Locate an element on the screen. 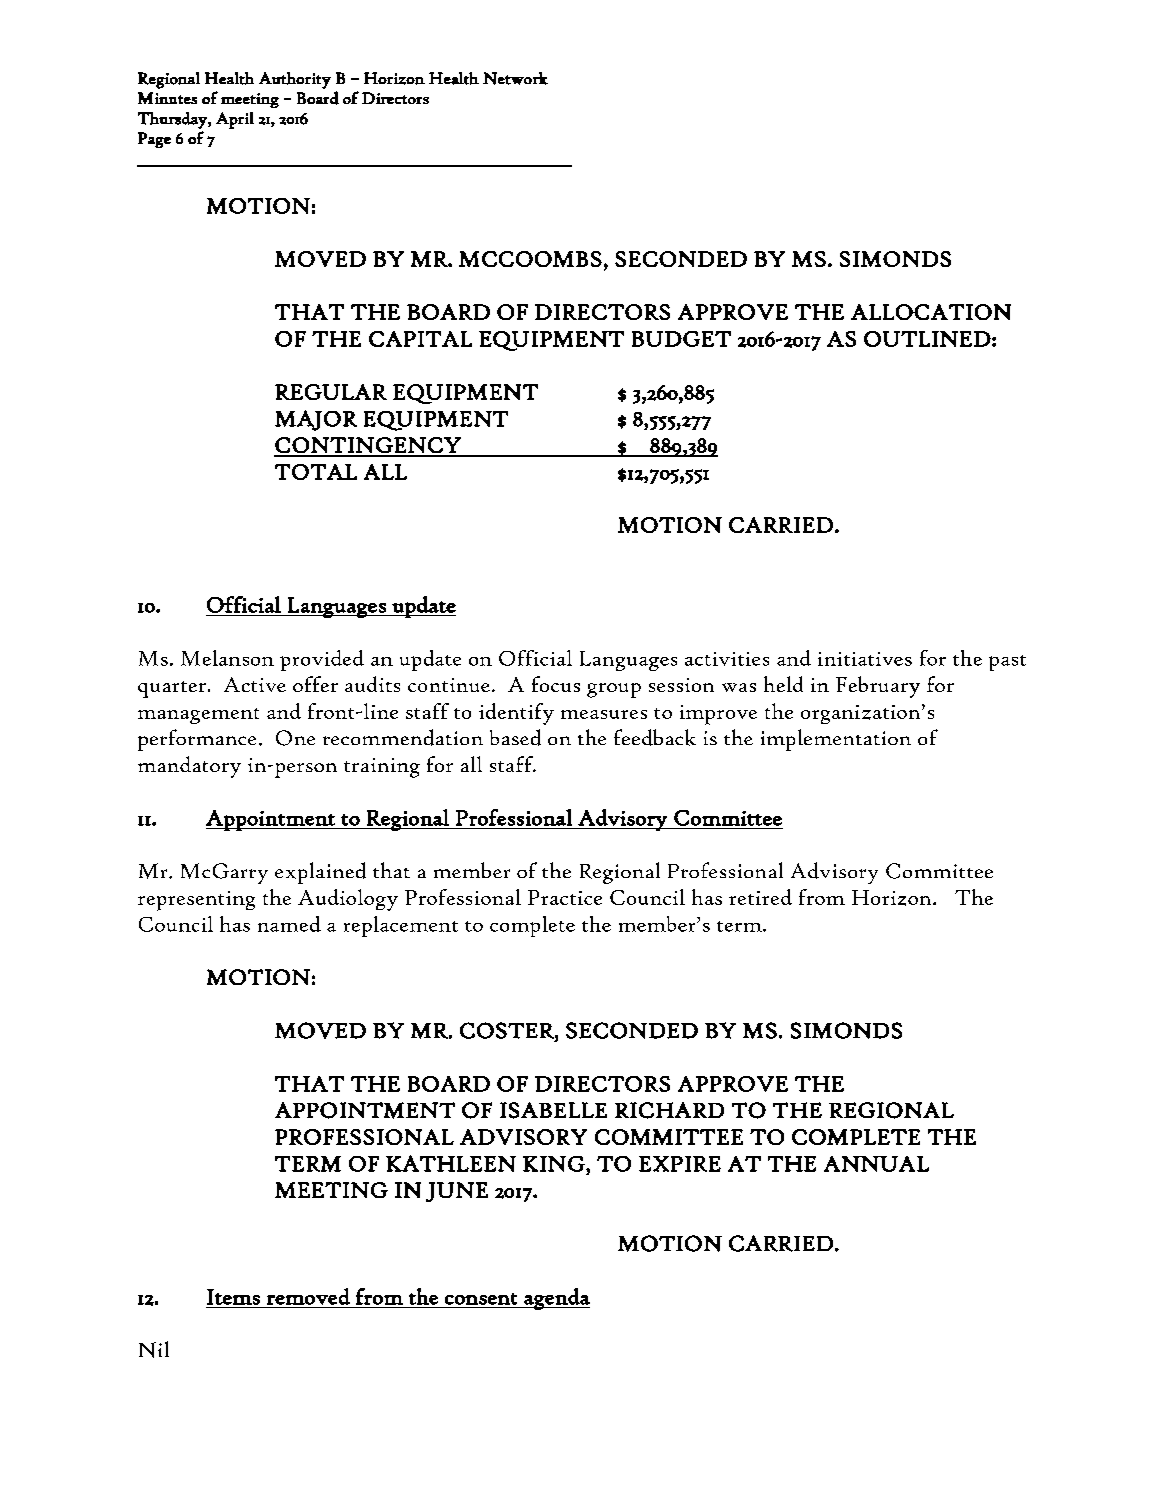 The height and width of the screenshot is (1509, 1166). MAJOR is located at coordinates (316, 420).
